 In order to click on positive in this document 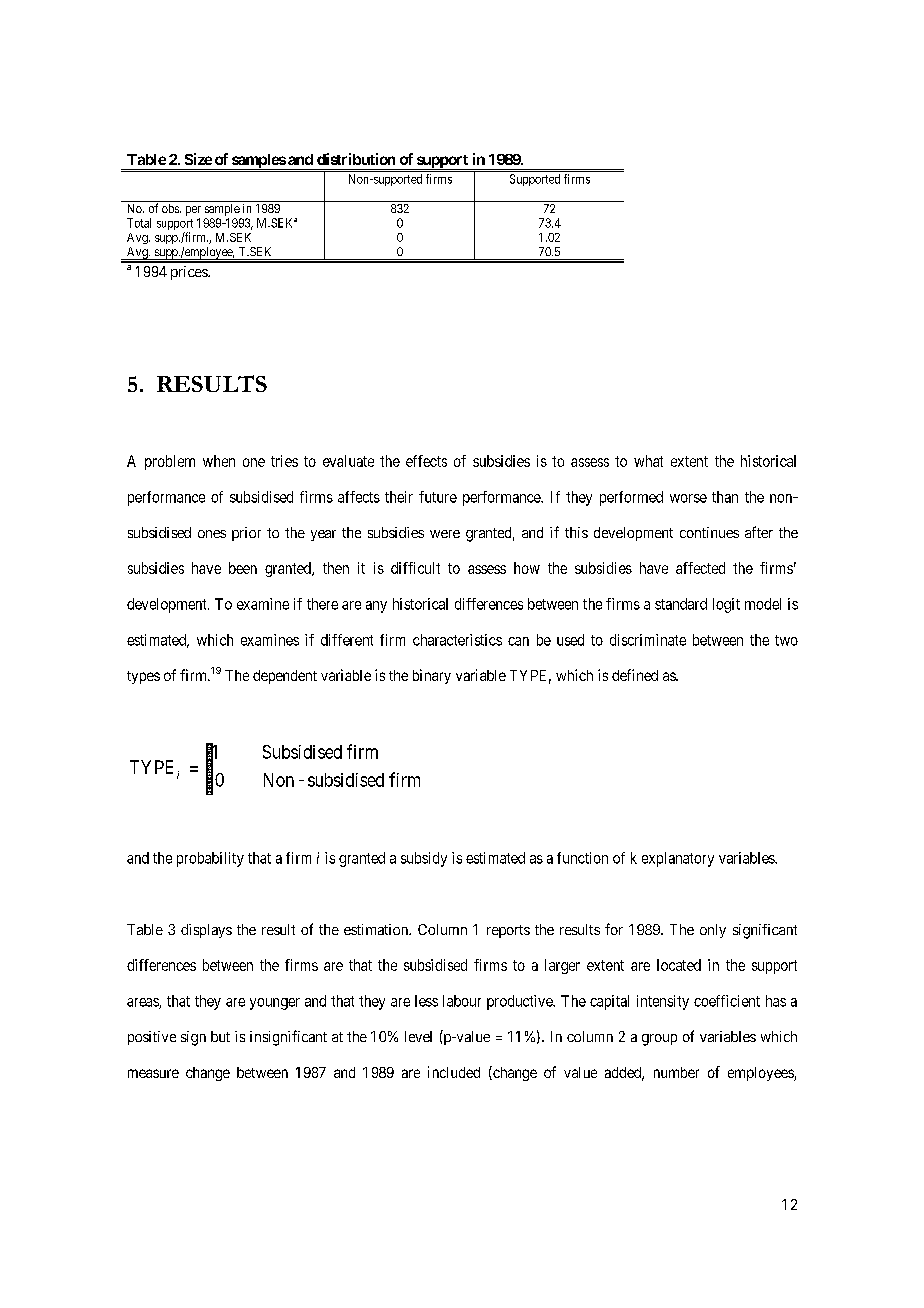, I will do `click(152, 1038)`.
